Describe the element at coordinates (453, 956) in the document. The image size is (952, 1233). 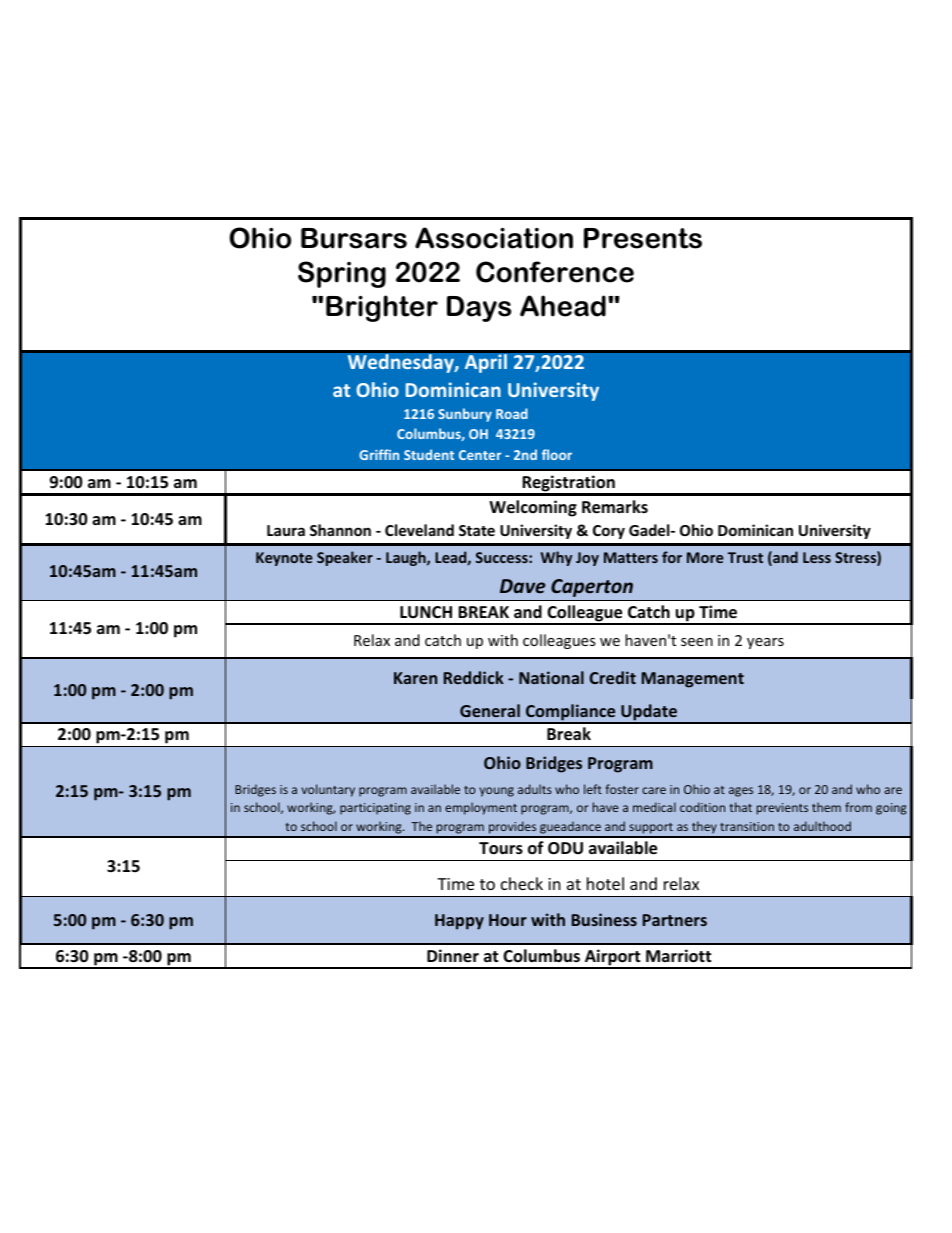
I see `Dinner` at that location.
